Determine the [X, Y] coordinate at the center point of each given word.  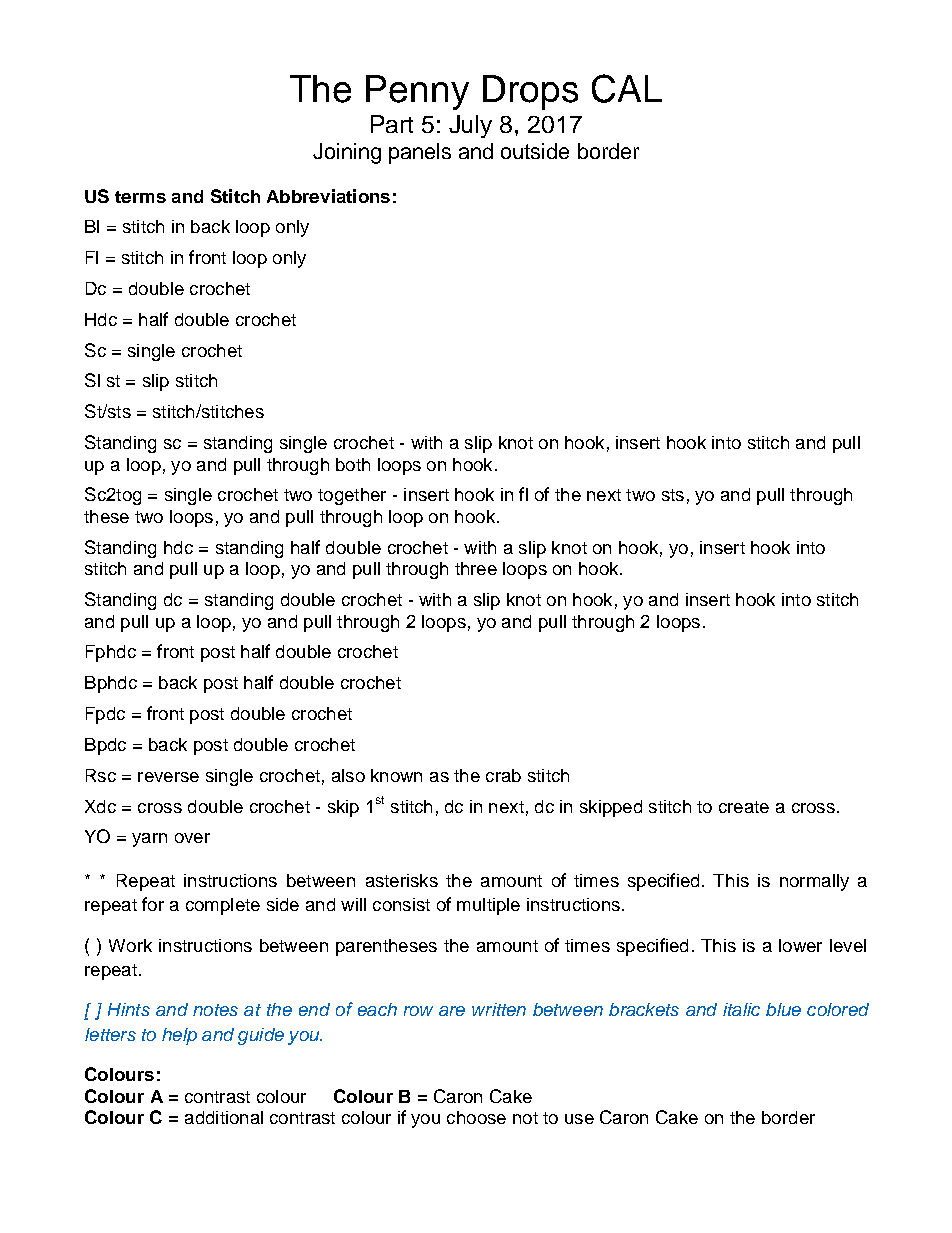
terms [140, 197]
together [352, 496]
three [476, 568]
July [470, 126]
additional [224, 1117]
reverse [168, 777]
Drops [530, 92]
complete [223, 906]
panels [420, 153]
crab [503, 775]
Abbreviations [328, 196]
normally [814, 882]
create [744, 807]
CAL [627, 88]
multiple [488, 906]
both [353, 464]
